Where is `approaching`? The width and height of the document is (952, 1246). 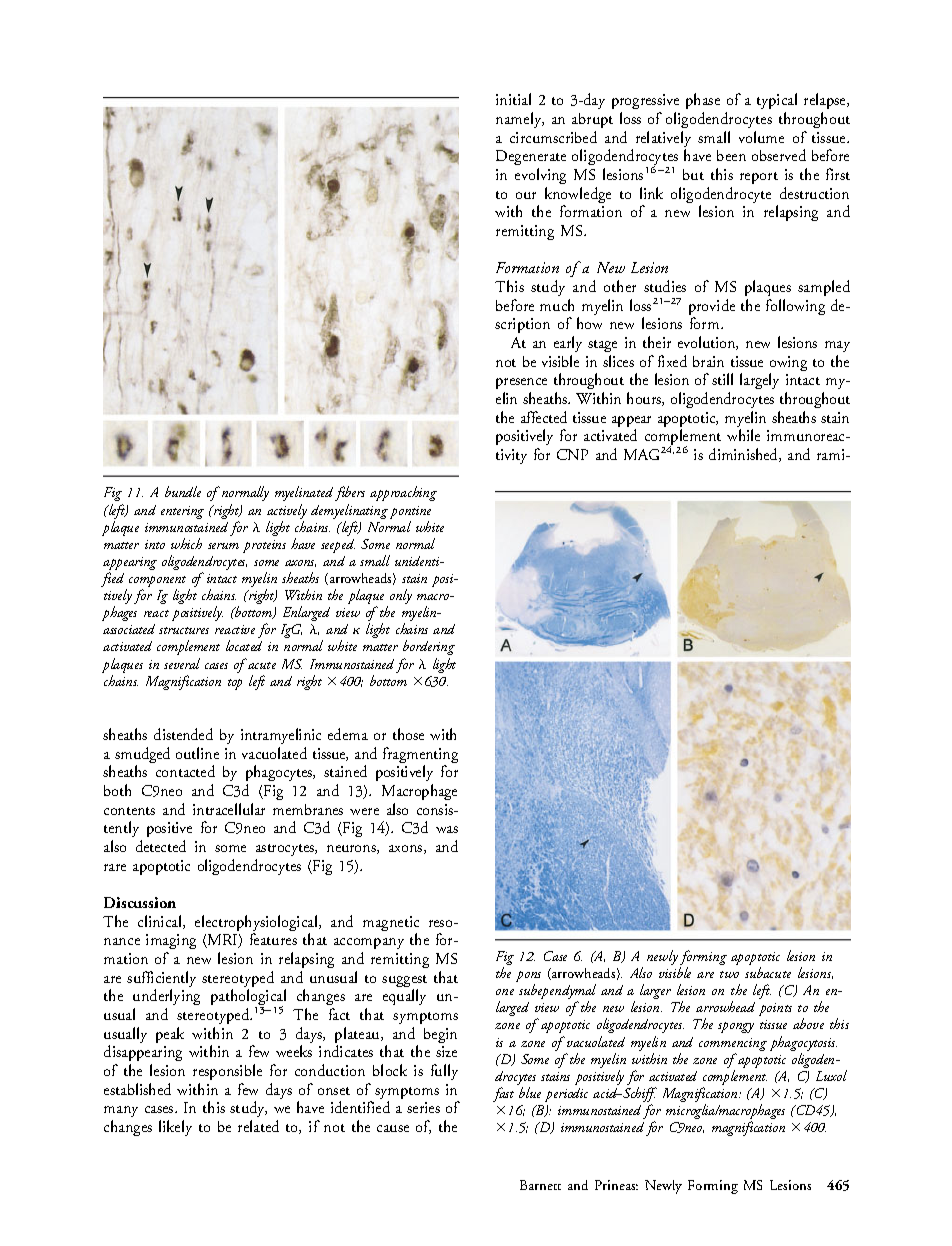 approaching is located at coordinates (403, 493).
